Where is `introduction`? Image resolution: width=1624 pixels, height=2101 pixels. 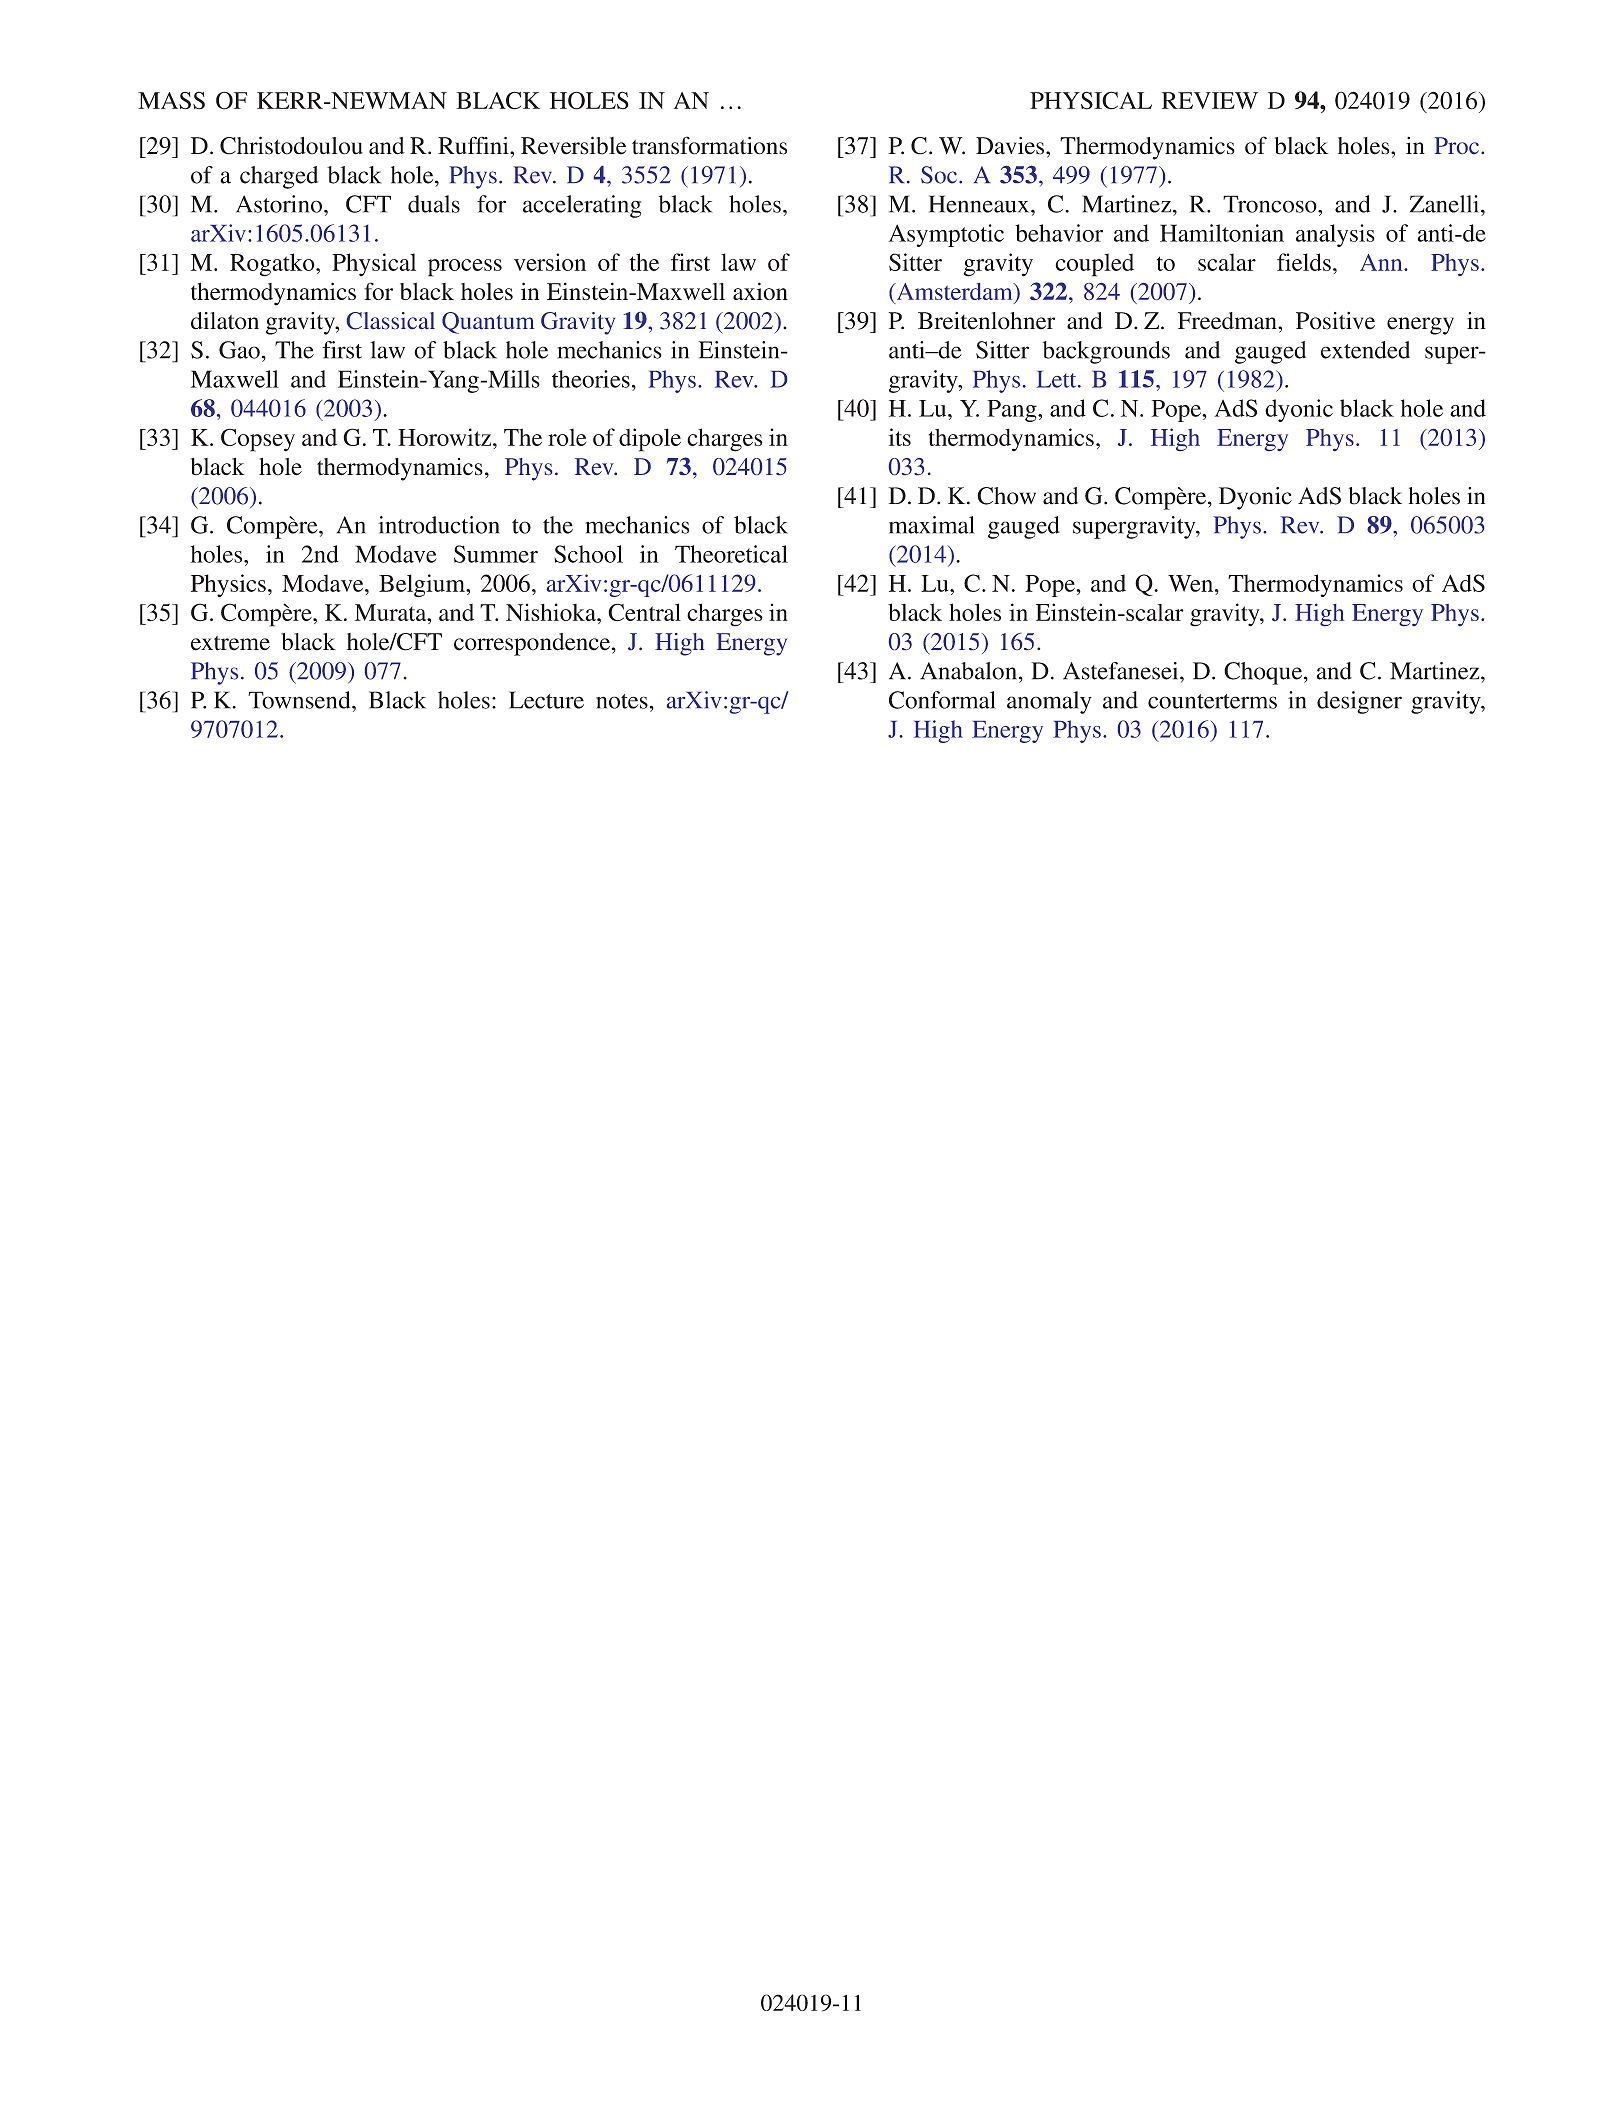
introduction is located at coordinates (439, 525).
